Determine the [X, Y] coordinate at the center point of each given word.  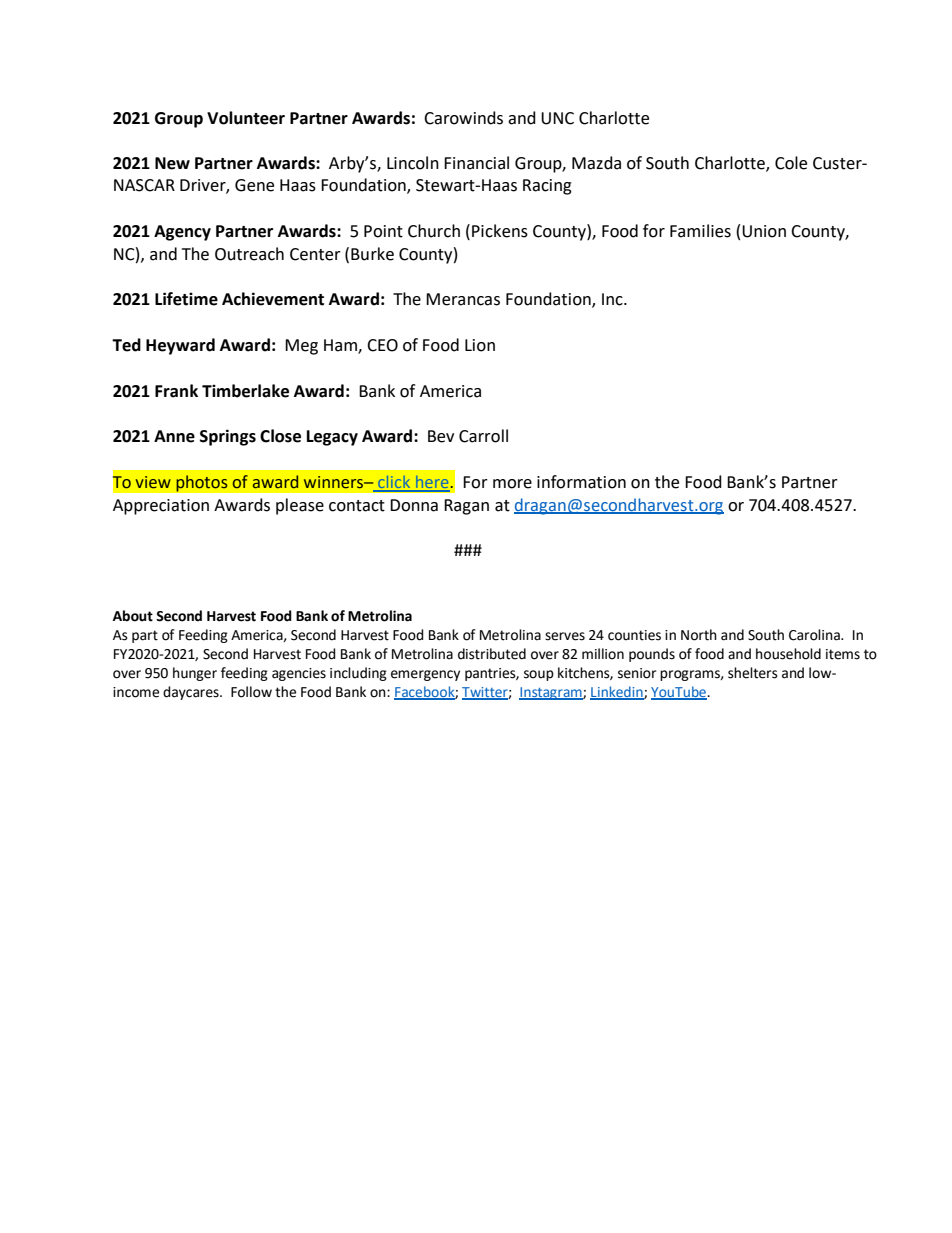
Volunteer [246, 118]
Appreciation [161, 507]
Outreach [249, 254]
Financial [476, 163]
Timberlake [245, 391]
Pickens [500, 231]
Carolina [815, 635]
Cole [791, 163]
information [581, 482]
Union [764, 231]
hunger [195, 674]
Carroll [483, 436]
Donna [414, 505]
